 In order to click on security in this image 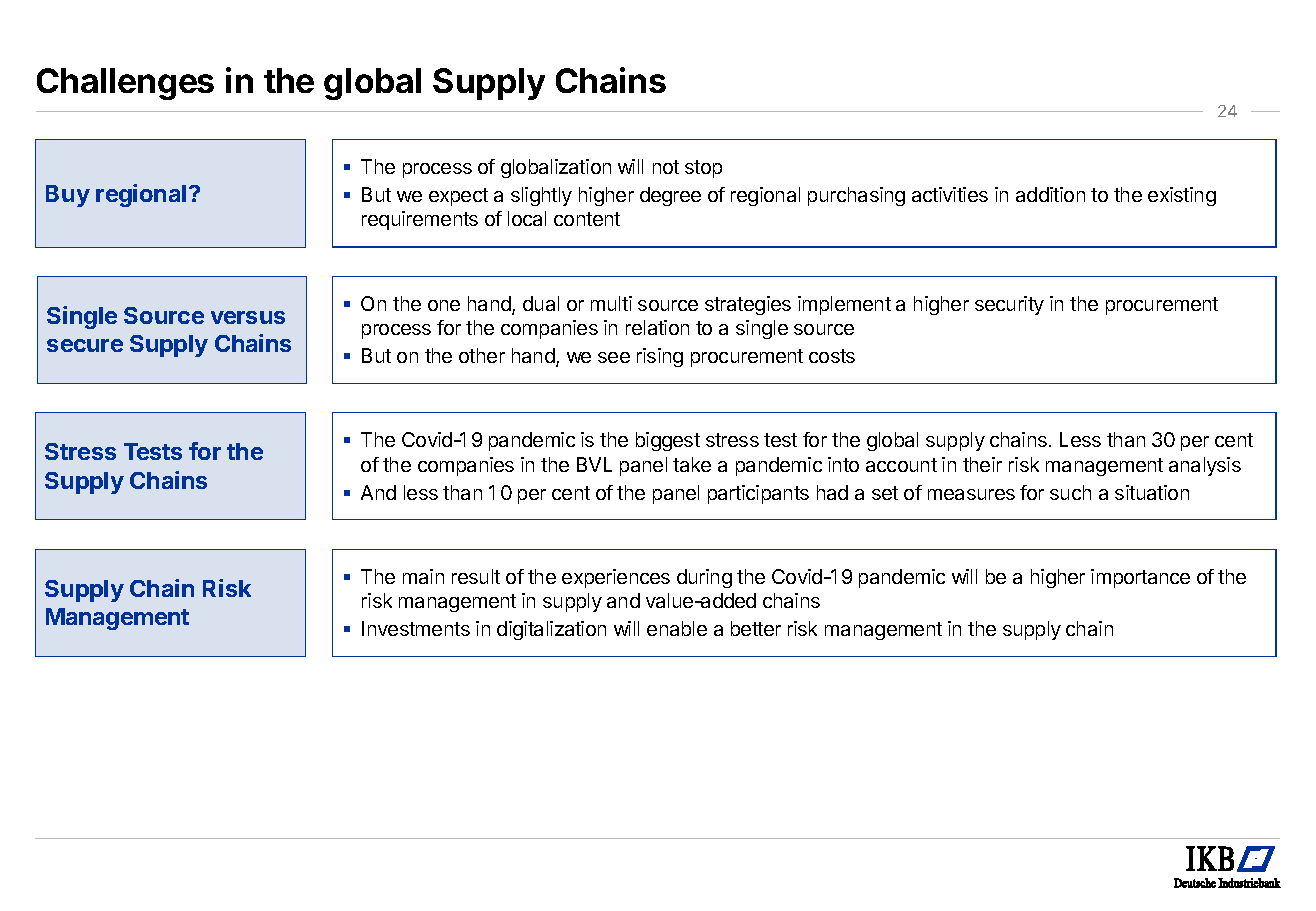, I will do `click(1009, 305)`.
